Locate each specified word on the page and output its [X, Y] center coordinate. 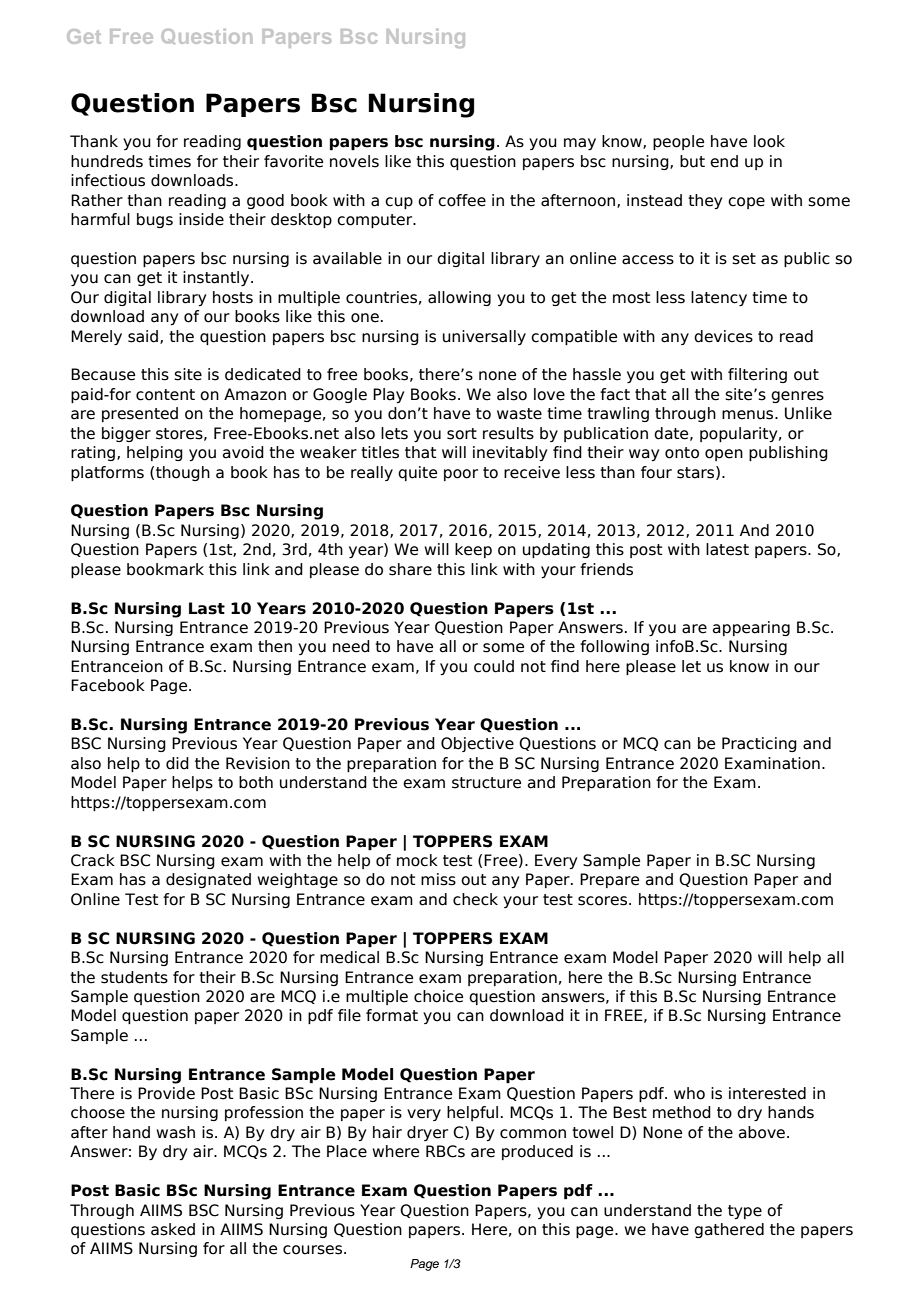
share [410, 569]
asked [173, 1229]
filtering [757, 375]
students [134, 977]
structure [486, 783]
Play [388, 395]
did [177, 763]
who [689, 1093]
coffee [462, 200]
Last [207, 608]
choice [438, 996]
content [165, 395]
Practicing [759, 744]
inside [201, 219]
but [692, 161]
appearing [751, 628]
